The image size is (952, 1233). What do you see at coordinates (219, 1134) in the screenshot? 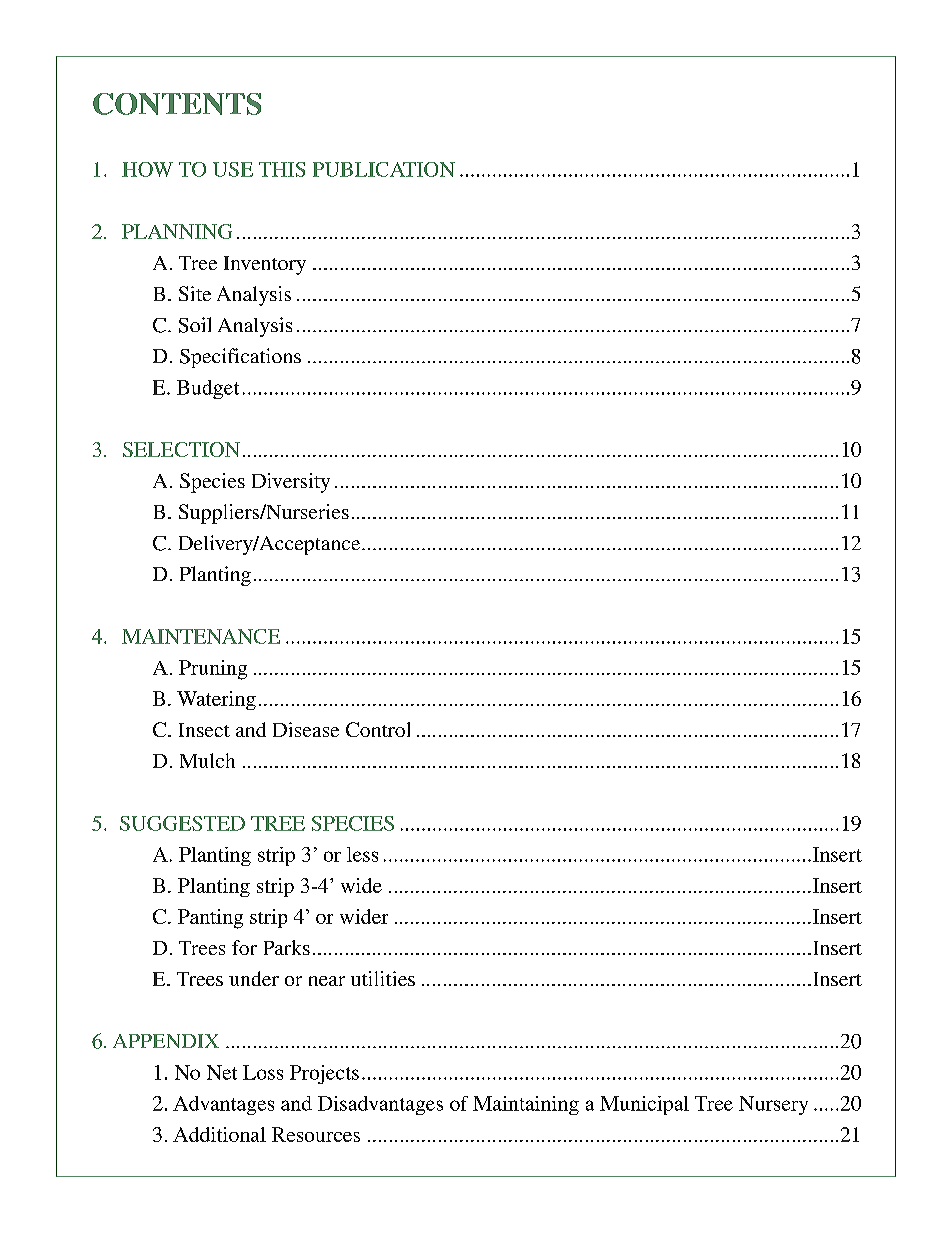
I see `Additional` at bounding box center [219, 1134].
